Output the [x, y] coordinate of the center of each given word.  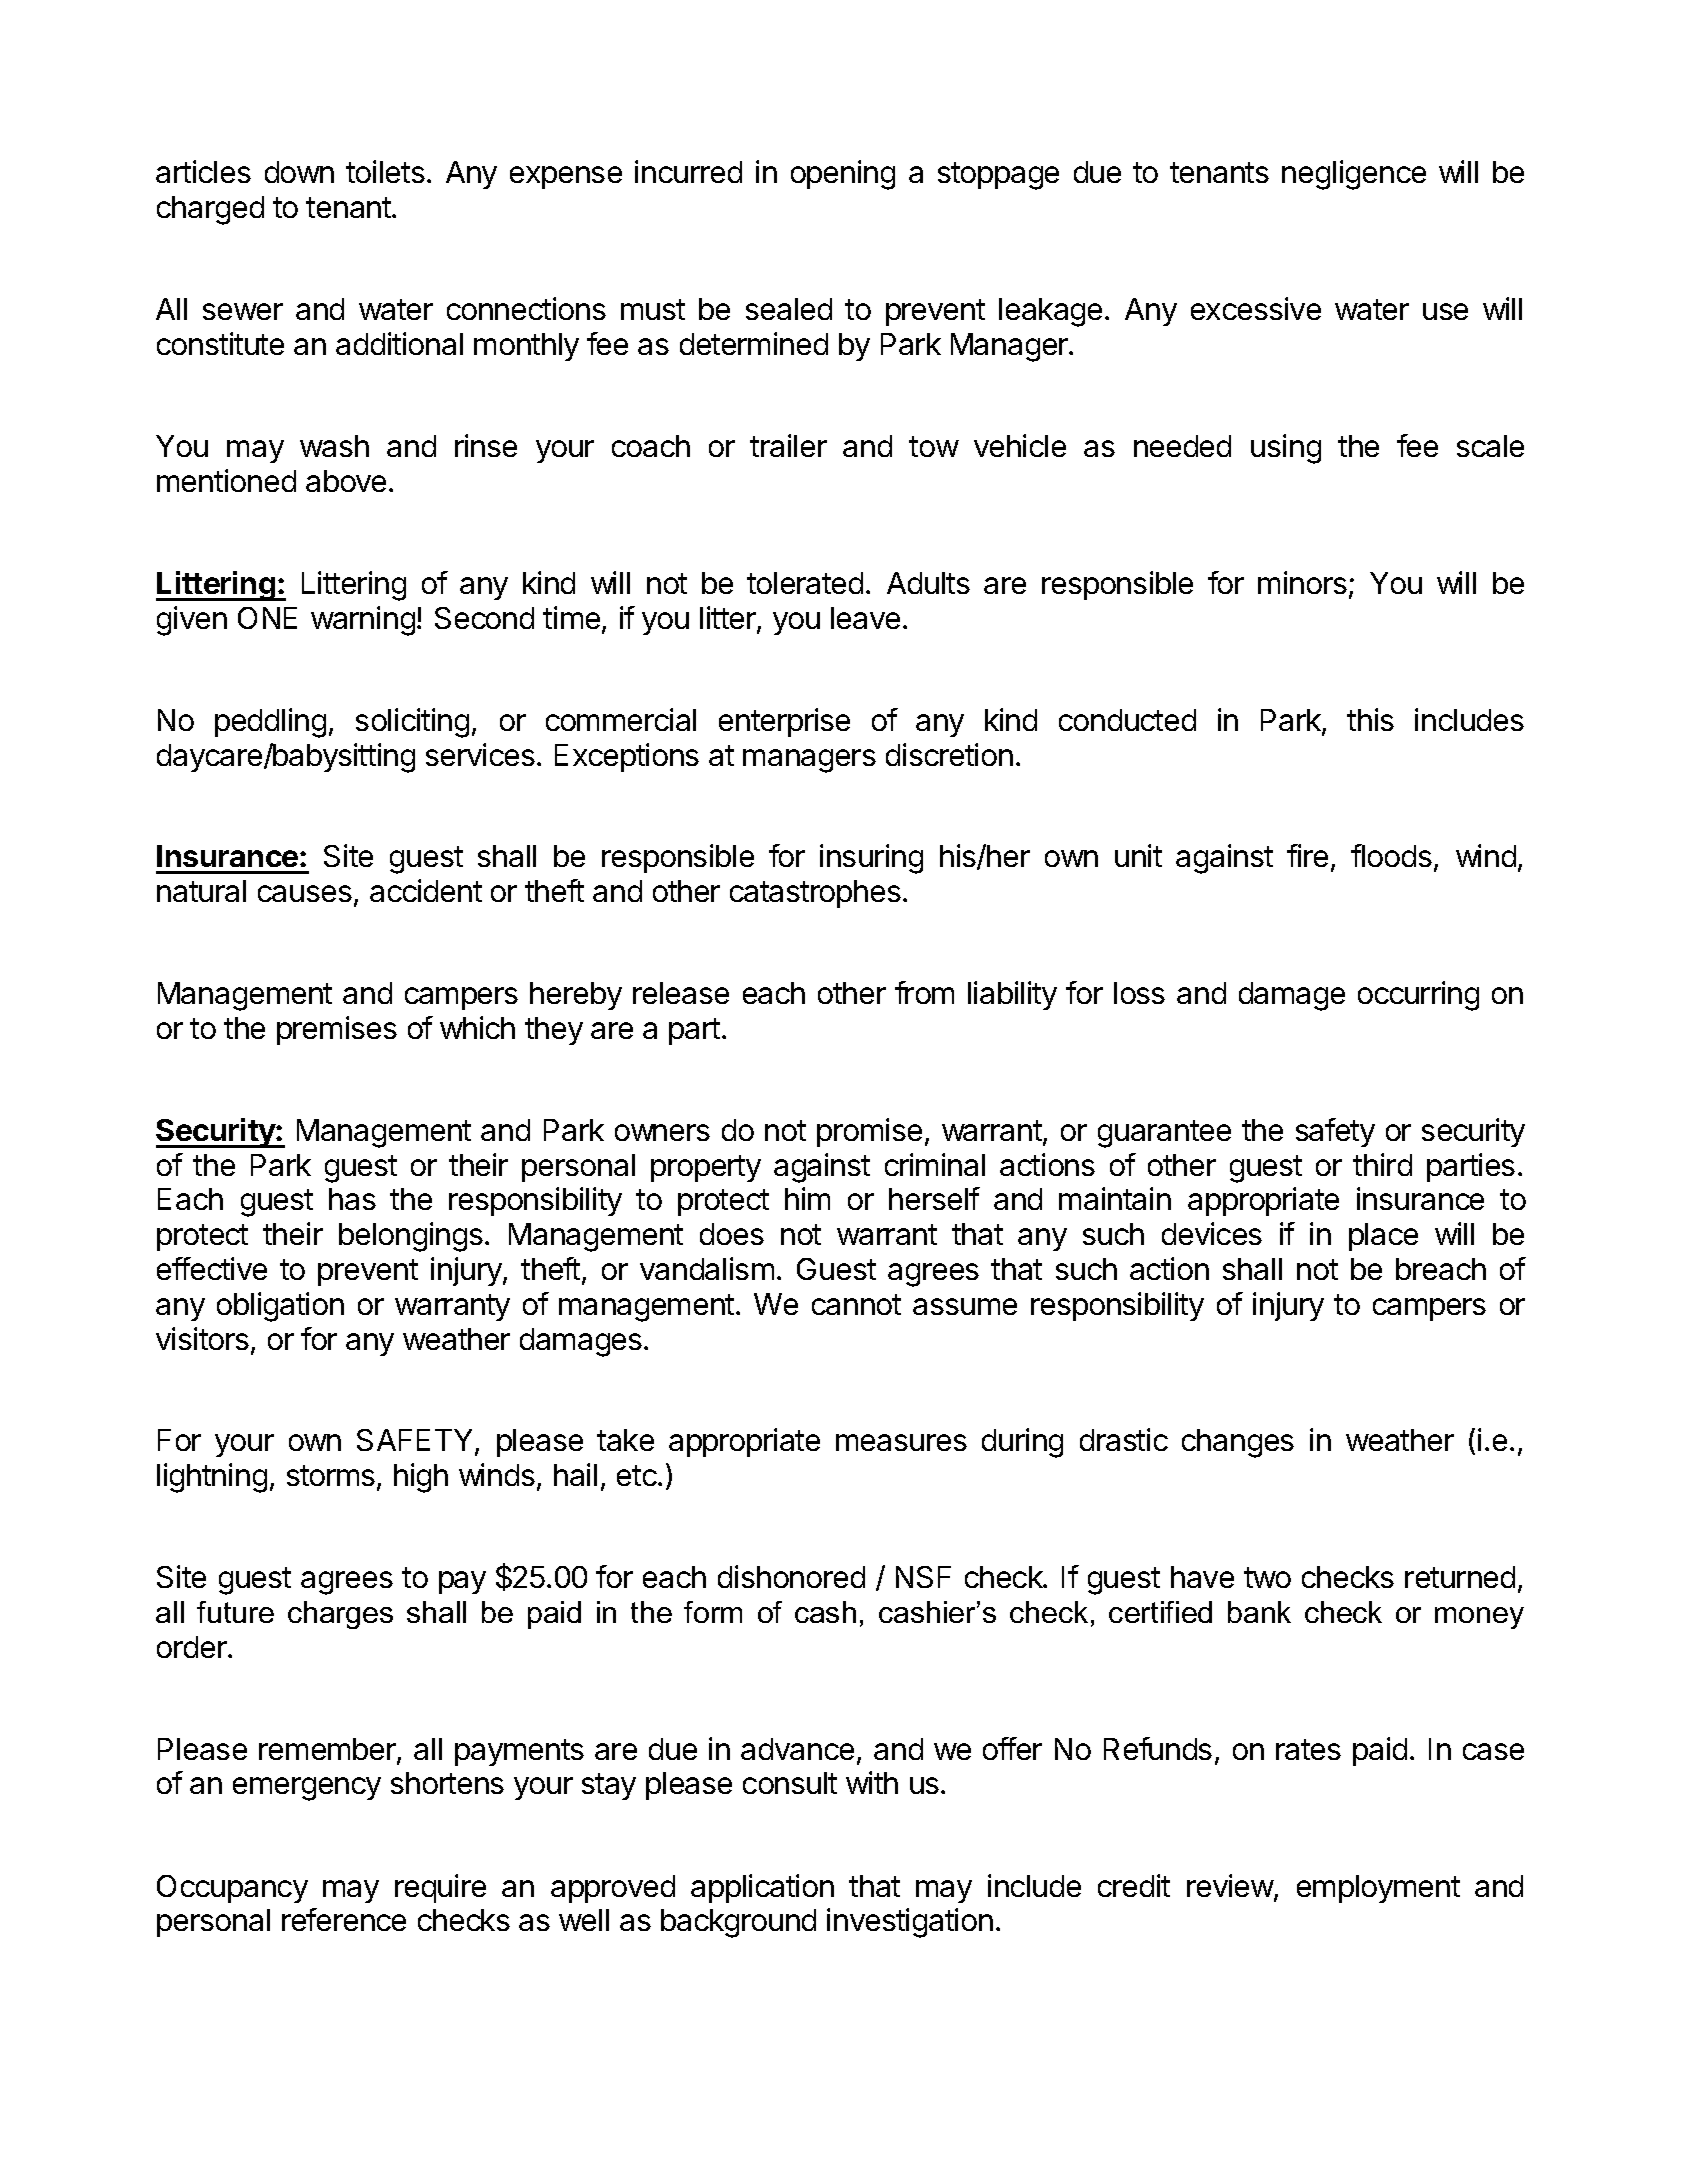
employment [1378, 1889]
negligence [1354, 175]
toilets [385, 171]
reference [344, 1919]
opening [843, 175]
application [762, 1888]
